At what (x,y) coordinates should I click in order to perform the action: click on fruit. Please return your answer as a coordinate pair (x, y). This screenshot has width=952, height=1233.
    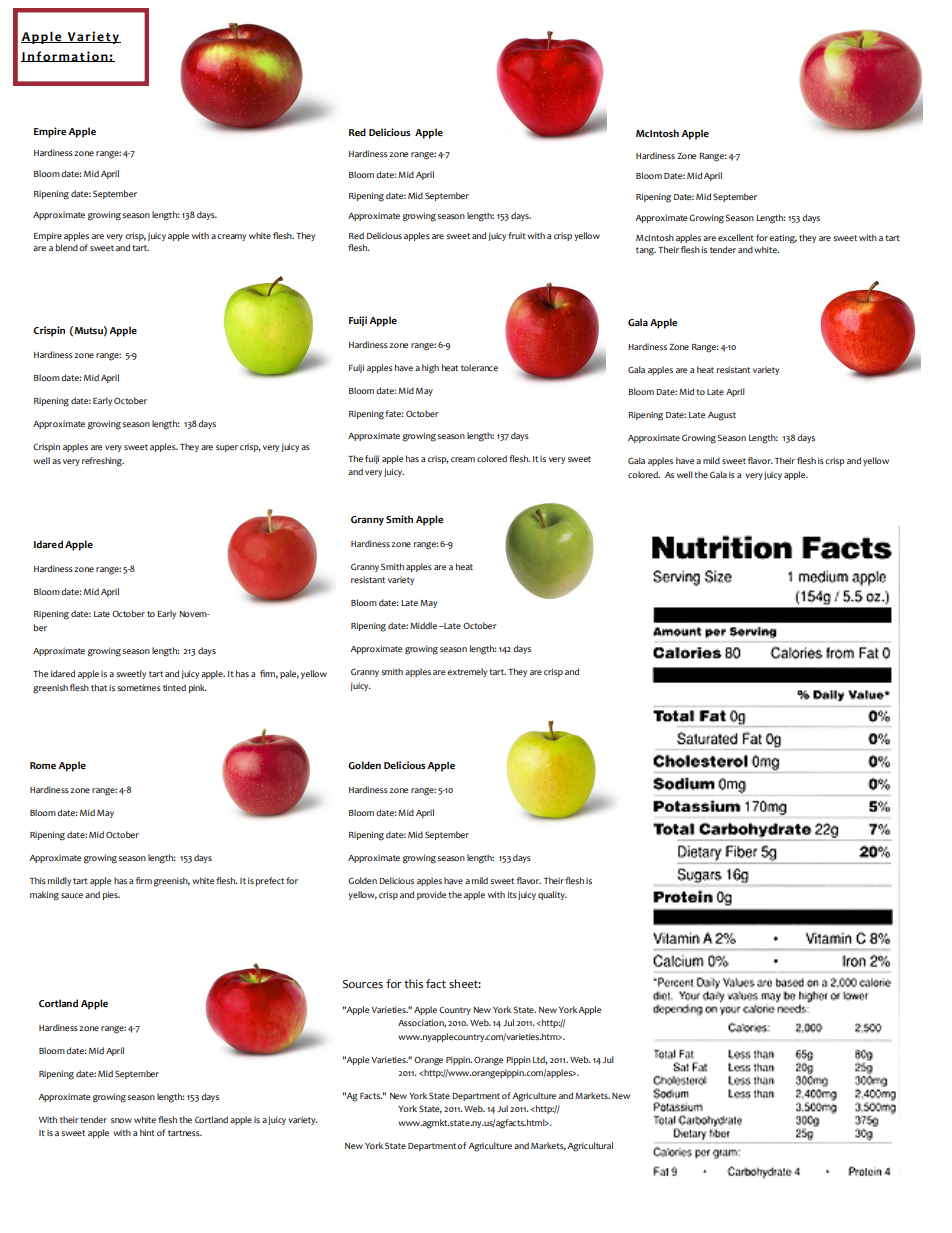
    Looking at the image, I should click on (517, 235).
